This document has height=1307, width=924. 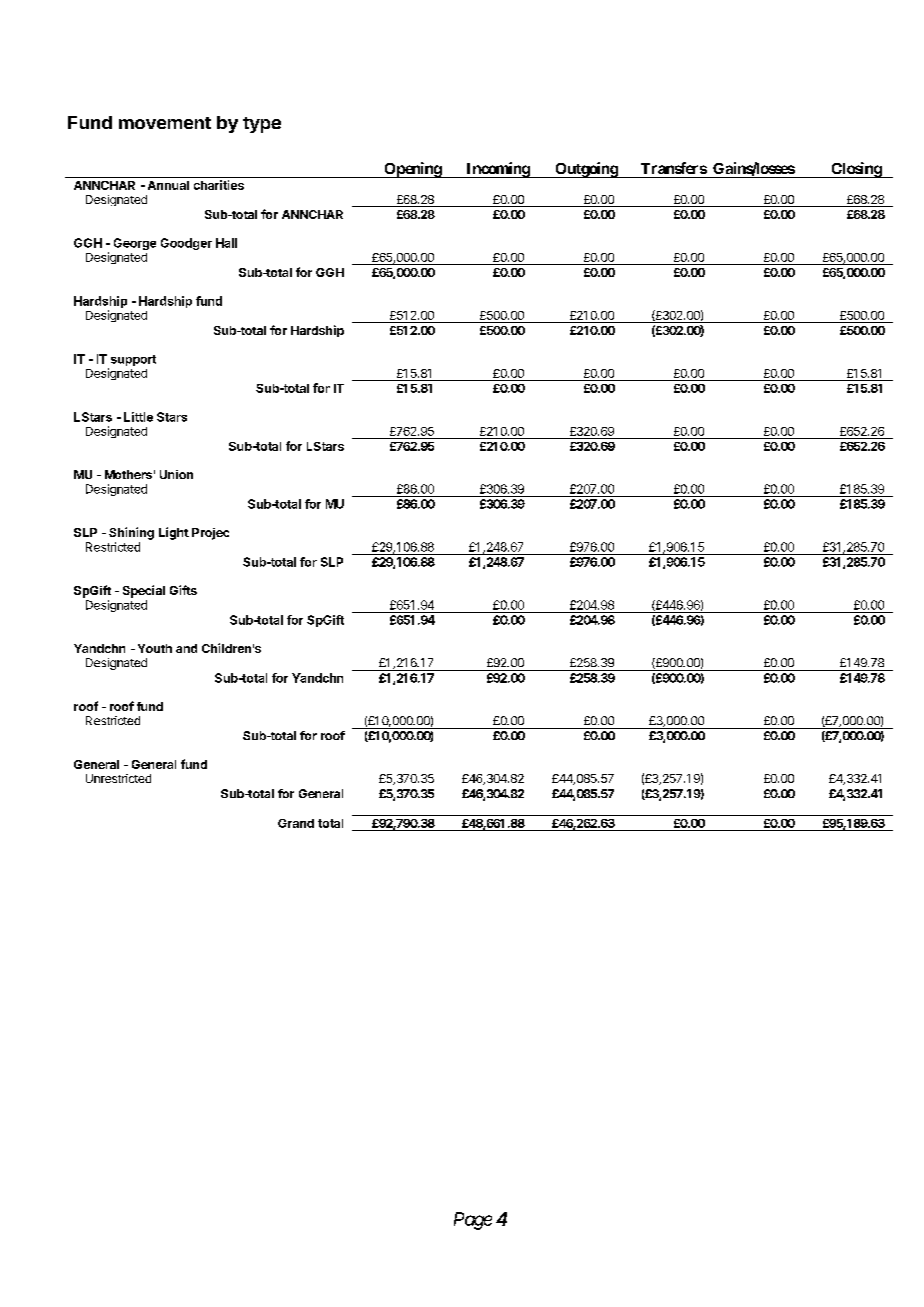 What do you see at coordinates (497, 170) in the document?
I see `Incoming` at bounding box center [497, 170].
